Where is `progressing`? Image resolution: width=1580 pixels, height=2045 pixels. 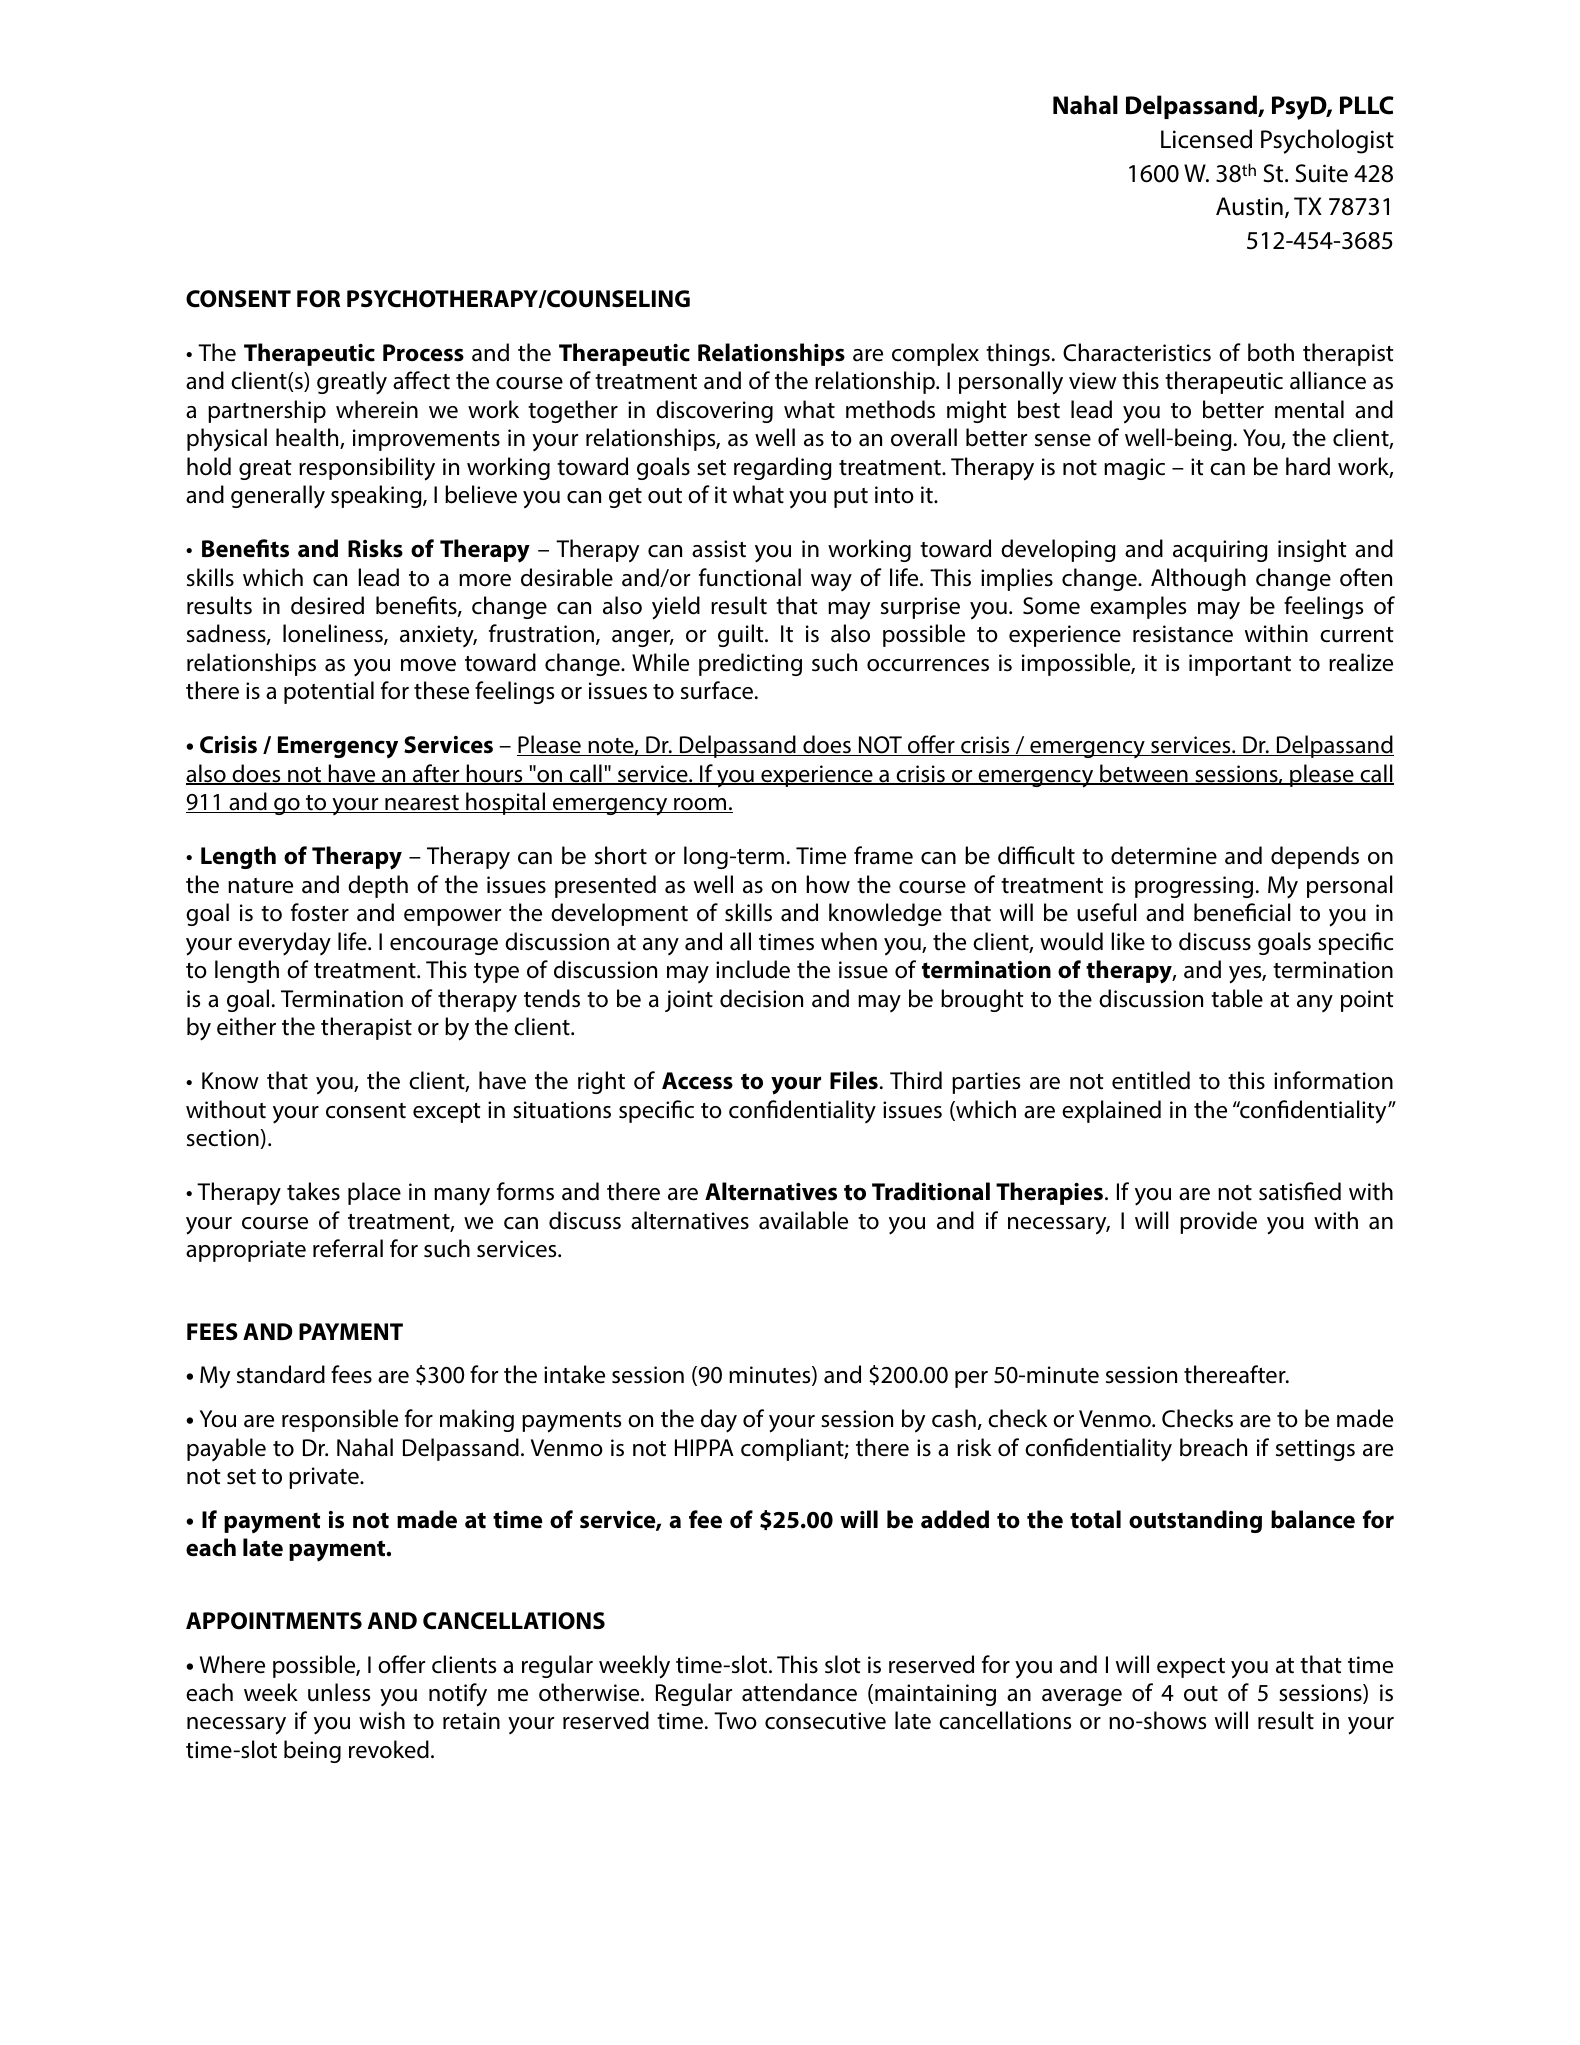
progressing is located at coordinates (1194, 887).
